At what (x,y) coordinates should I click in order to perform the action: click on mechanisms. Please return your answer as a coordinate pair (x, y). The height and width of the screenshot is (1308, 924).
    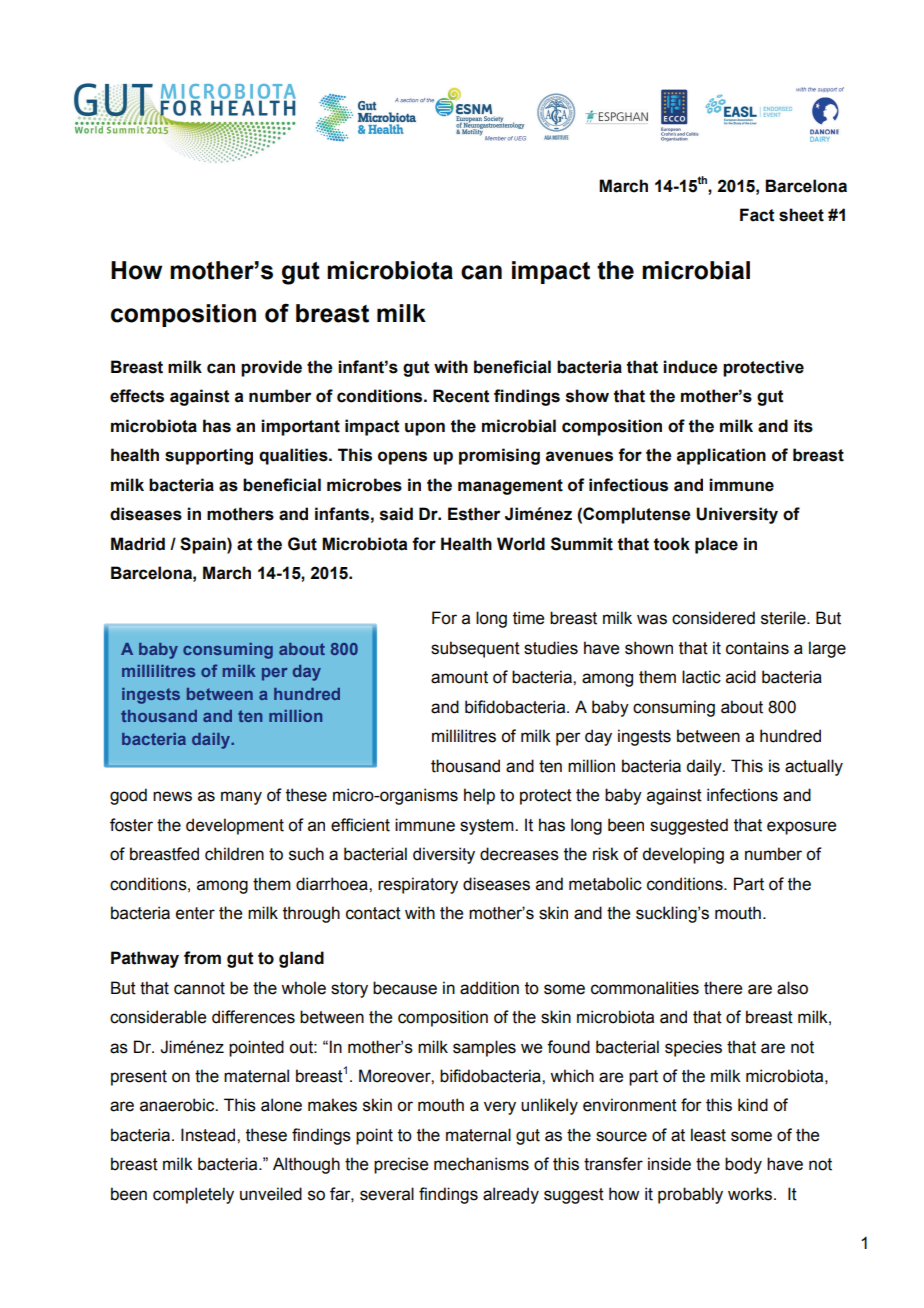
    Looking at the image, I should click on (481, 1164).
